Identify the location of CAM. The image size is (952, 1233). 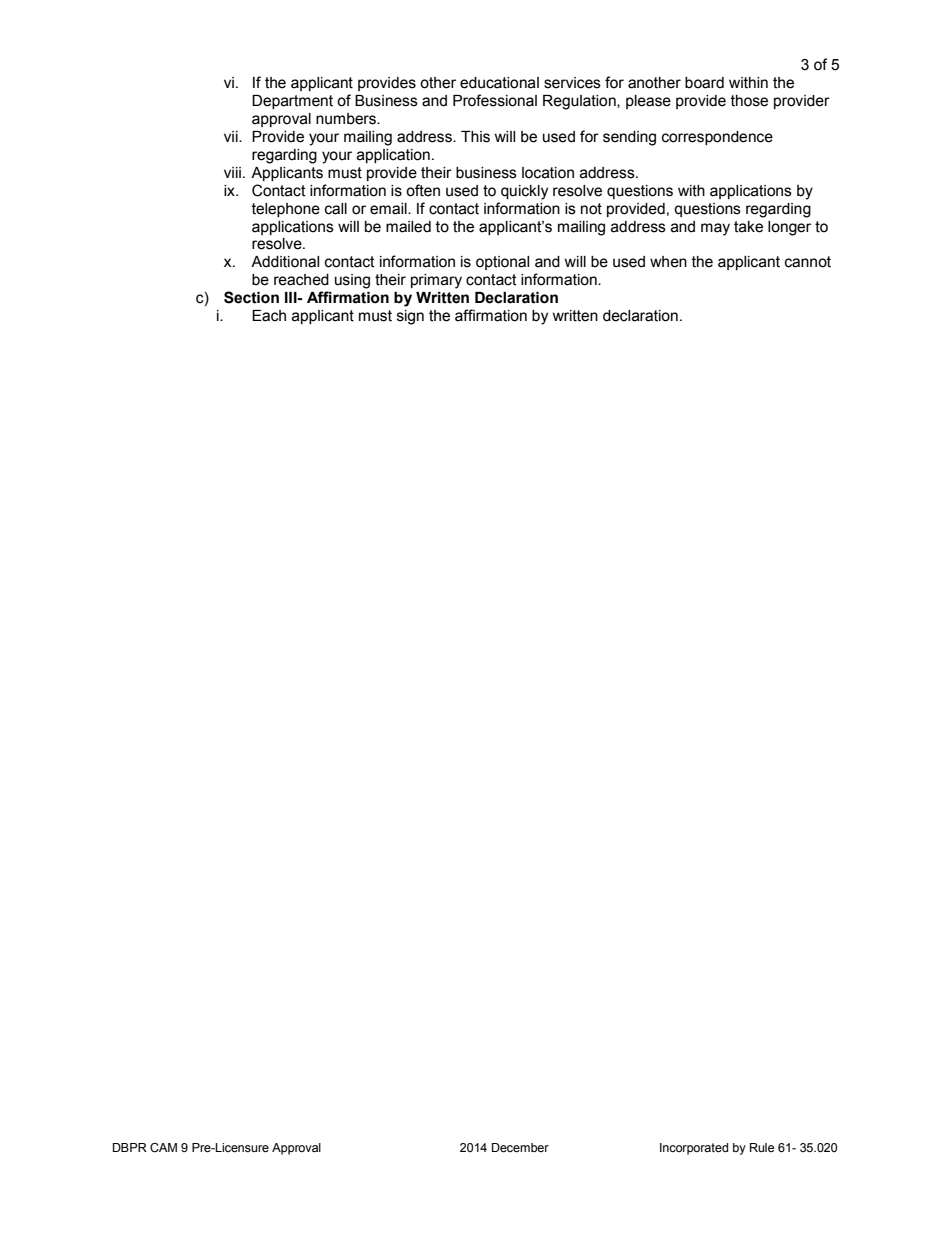
(163, 1148).
